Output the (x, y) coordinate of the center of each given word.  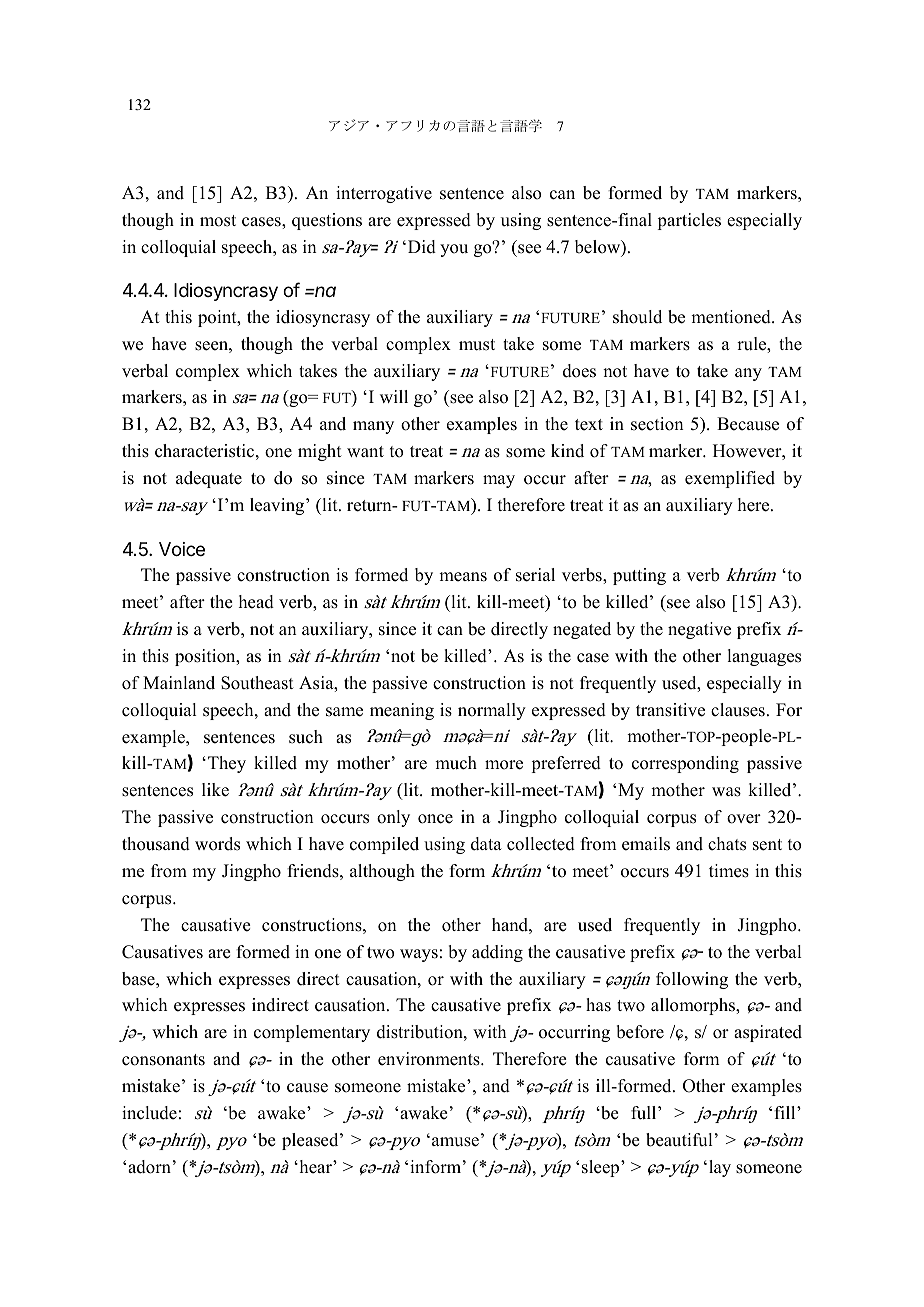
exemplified (730, 479)
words (217, 844)
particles (689, 221)
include (149, 1113)
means (463, 577)
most (218, 221)
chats (727, 844)
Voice (182, 549)
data (486, 844)
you (454, 250)
